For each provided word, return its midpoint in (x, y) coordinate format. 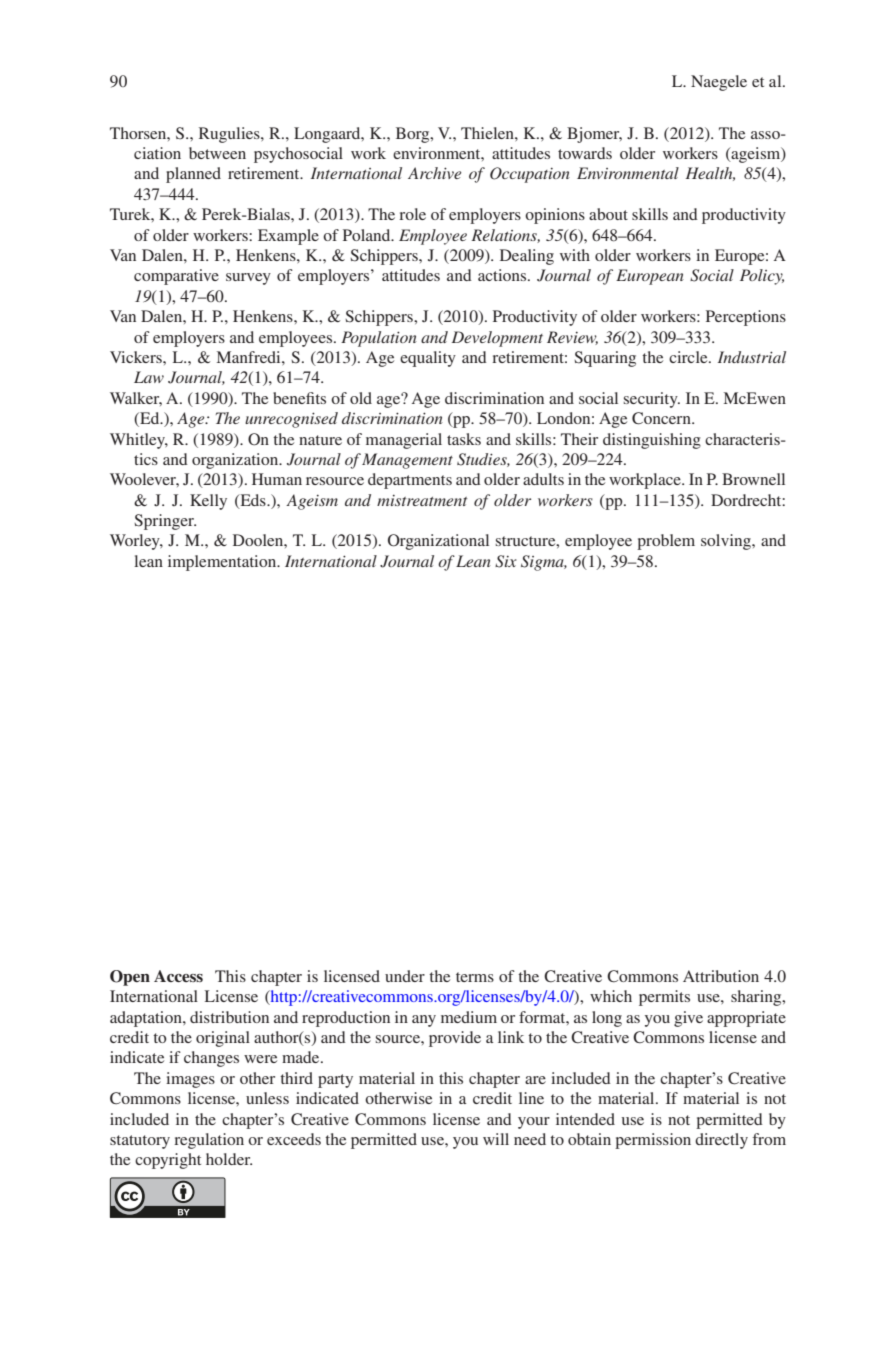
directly (721, 1141)
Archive (435, 173)
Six (506, 561)
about (608, 214)
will (496, 1139)
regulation (209, 1141)
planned (193, 175)
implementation (223, 563)
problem (666, 542)
